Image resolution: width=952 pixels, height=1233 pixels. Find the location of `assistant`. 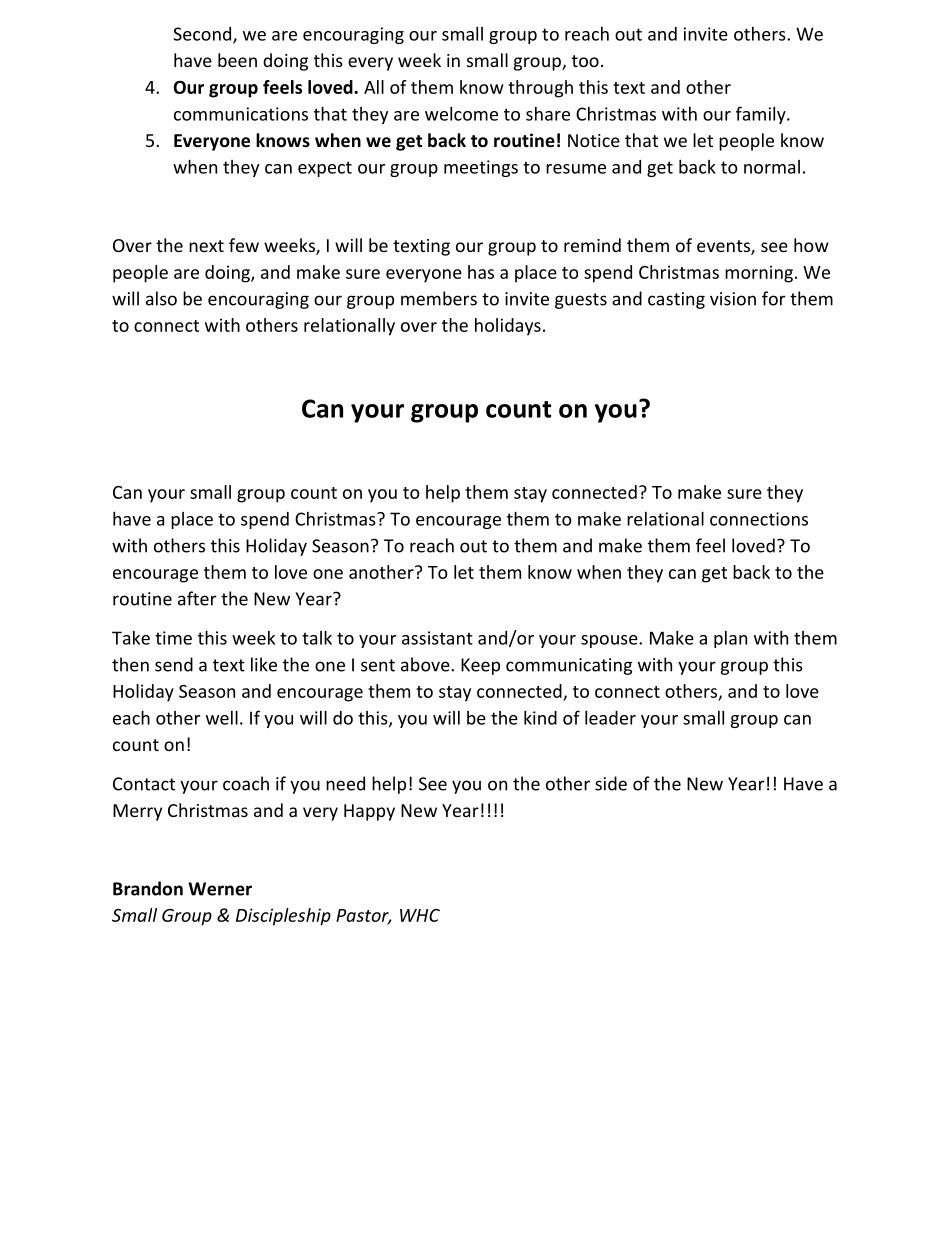

assistant is located at coordinates (437, 638).
